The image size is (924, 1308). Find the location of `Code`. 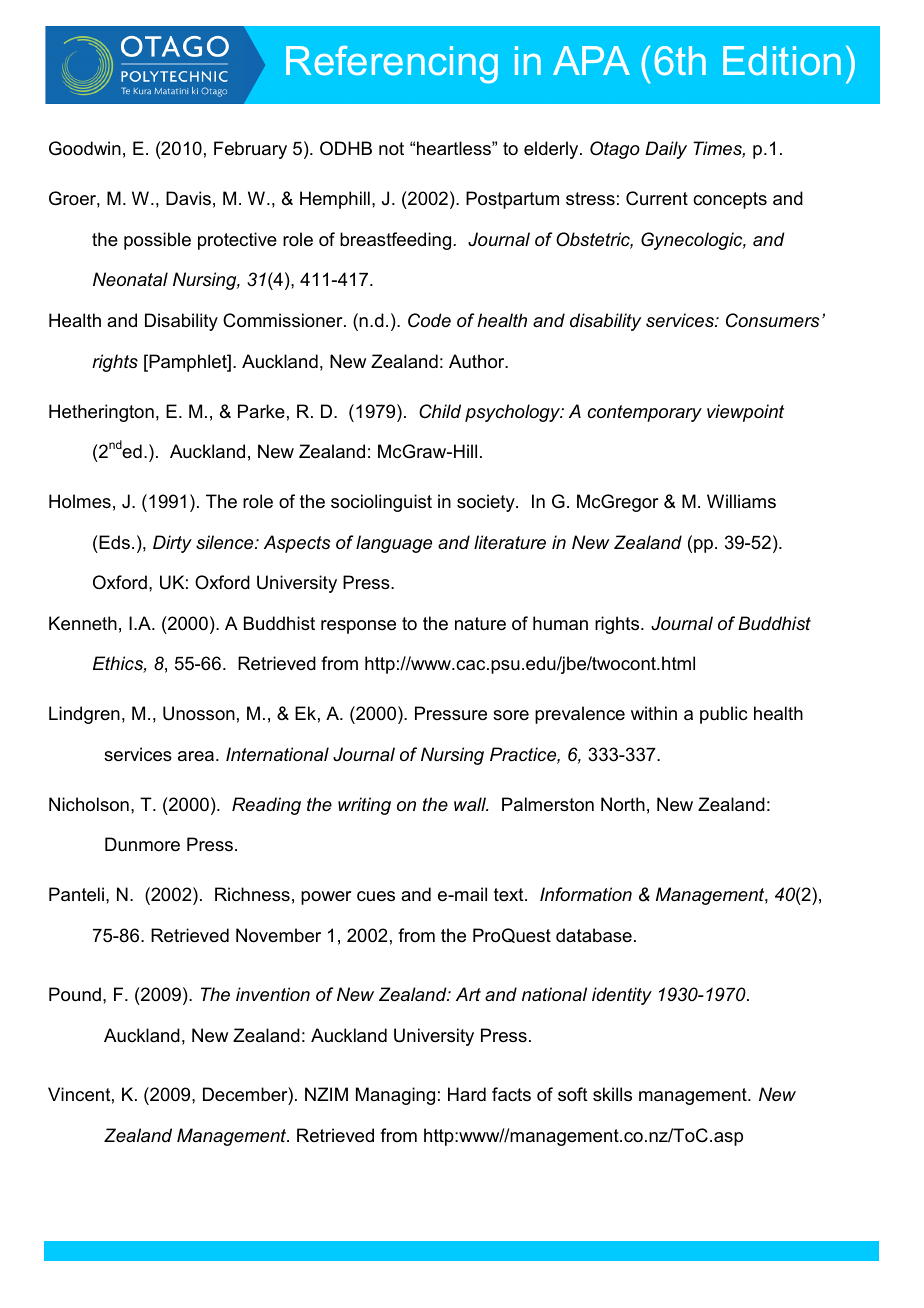

Code is located at coordinates (429, 320).
